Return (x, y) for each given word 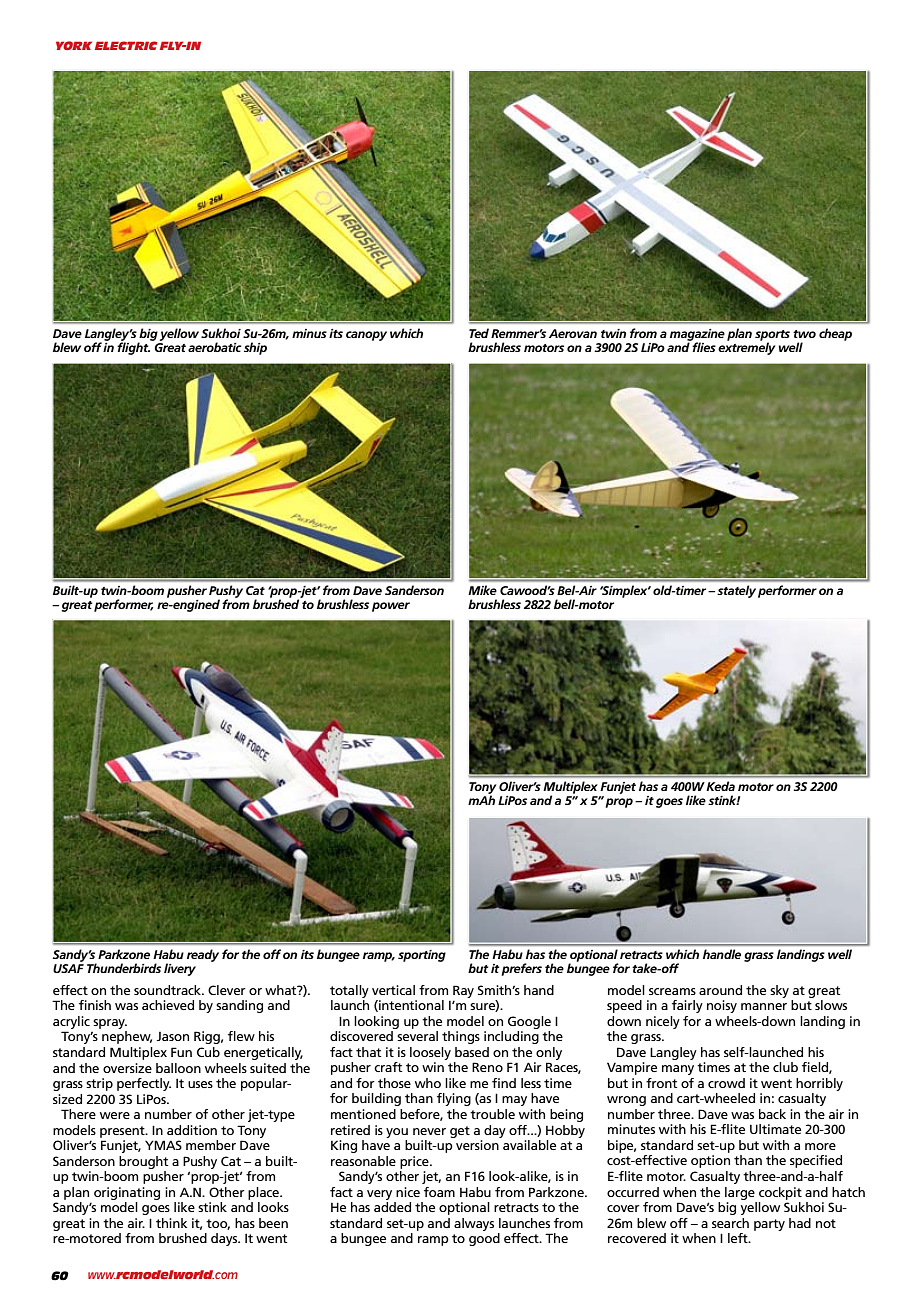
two (804, 334)
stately (736, 591)
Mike (483, 590)
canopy (366, 336)
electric (126, 45)
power (391, 607)
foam (439, 1192)
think (171, 1223)
